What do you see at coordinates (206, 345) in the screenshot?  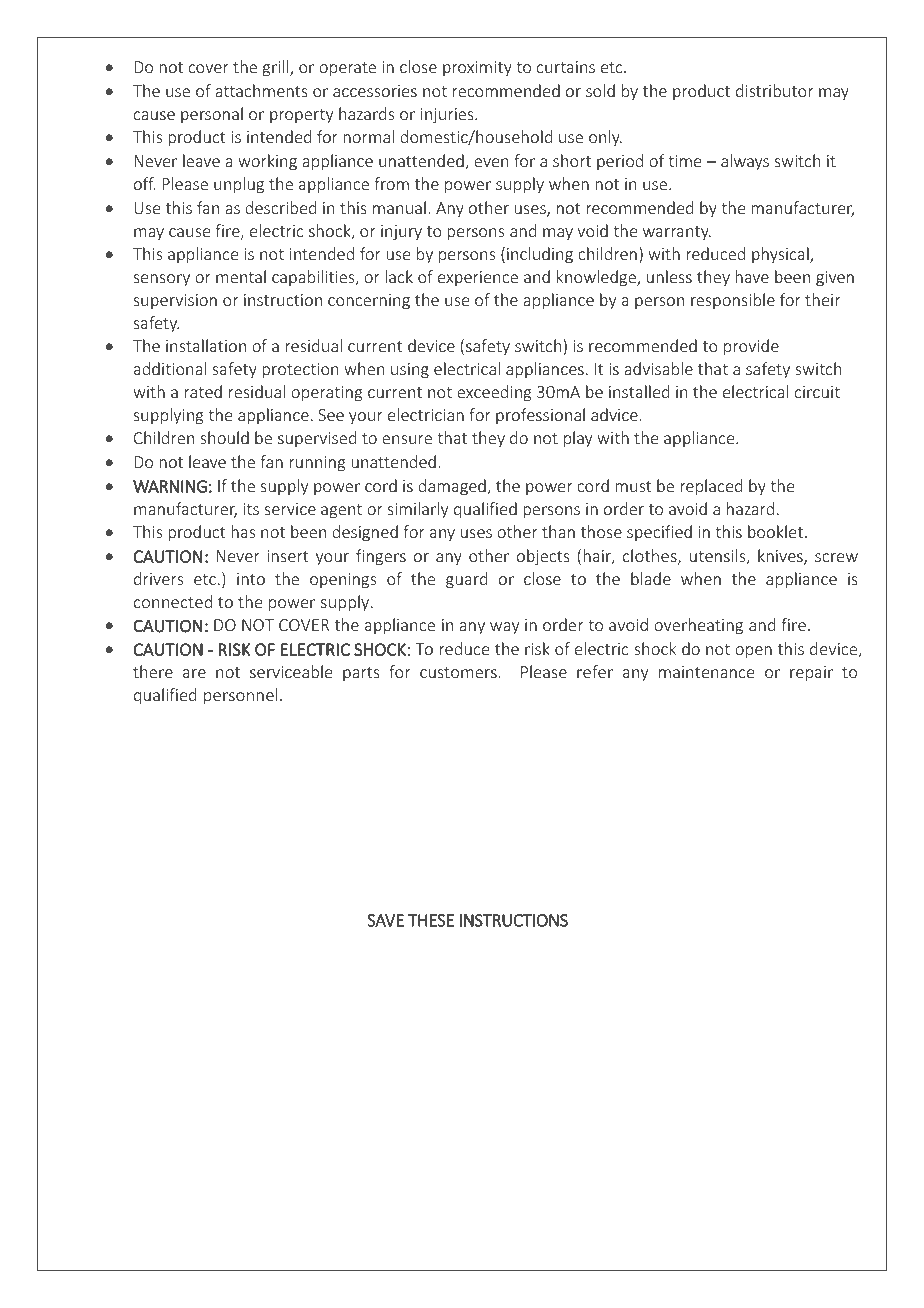 I see `installation` at bounding box center [206, 345].
